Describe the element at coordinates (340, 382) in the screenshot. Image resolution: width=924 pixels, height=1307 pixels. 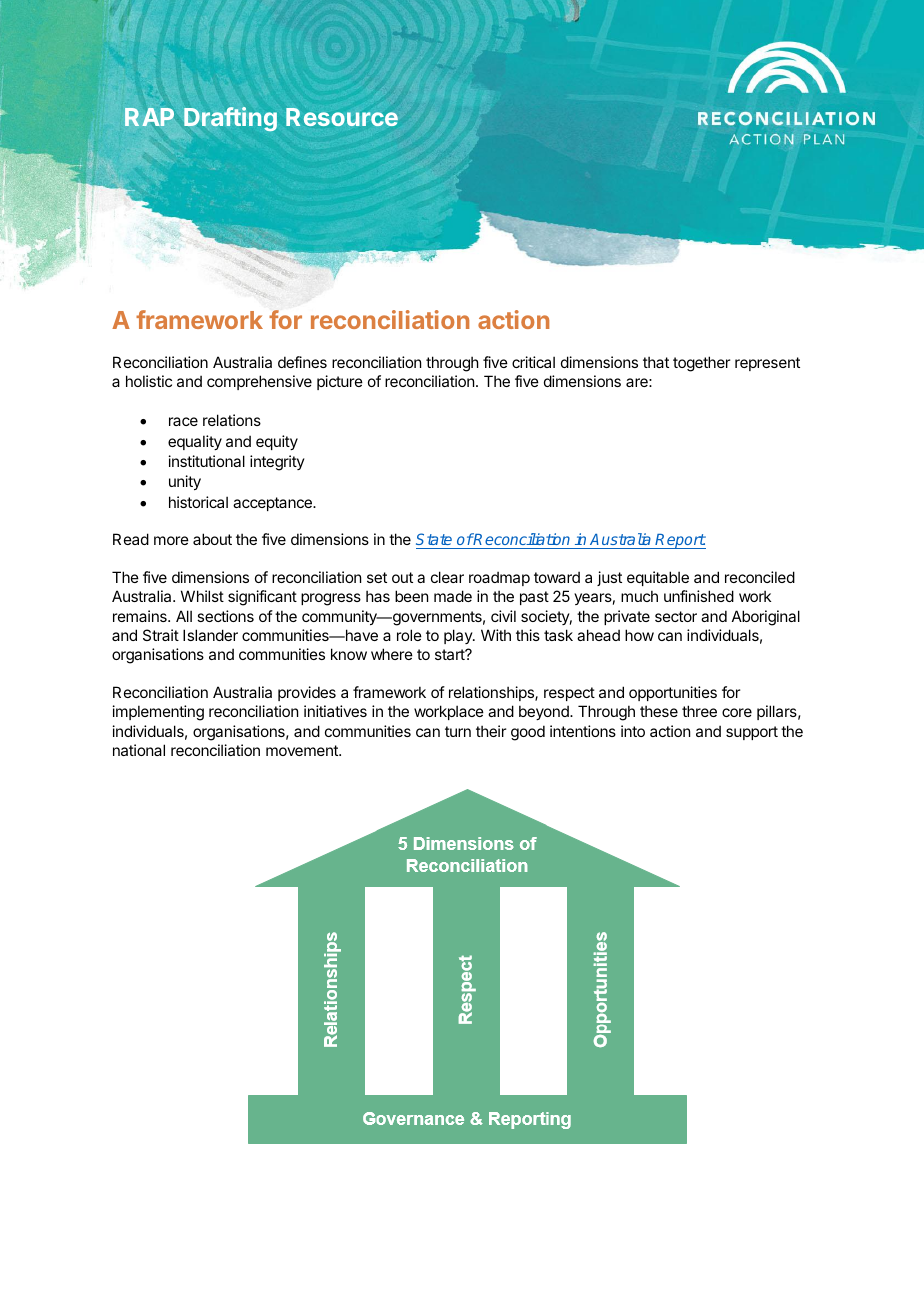
I see `picture` at that location.
